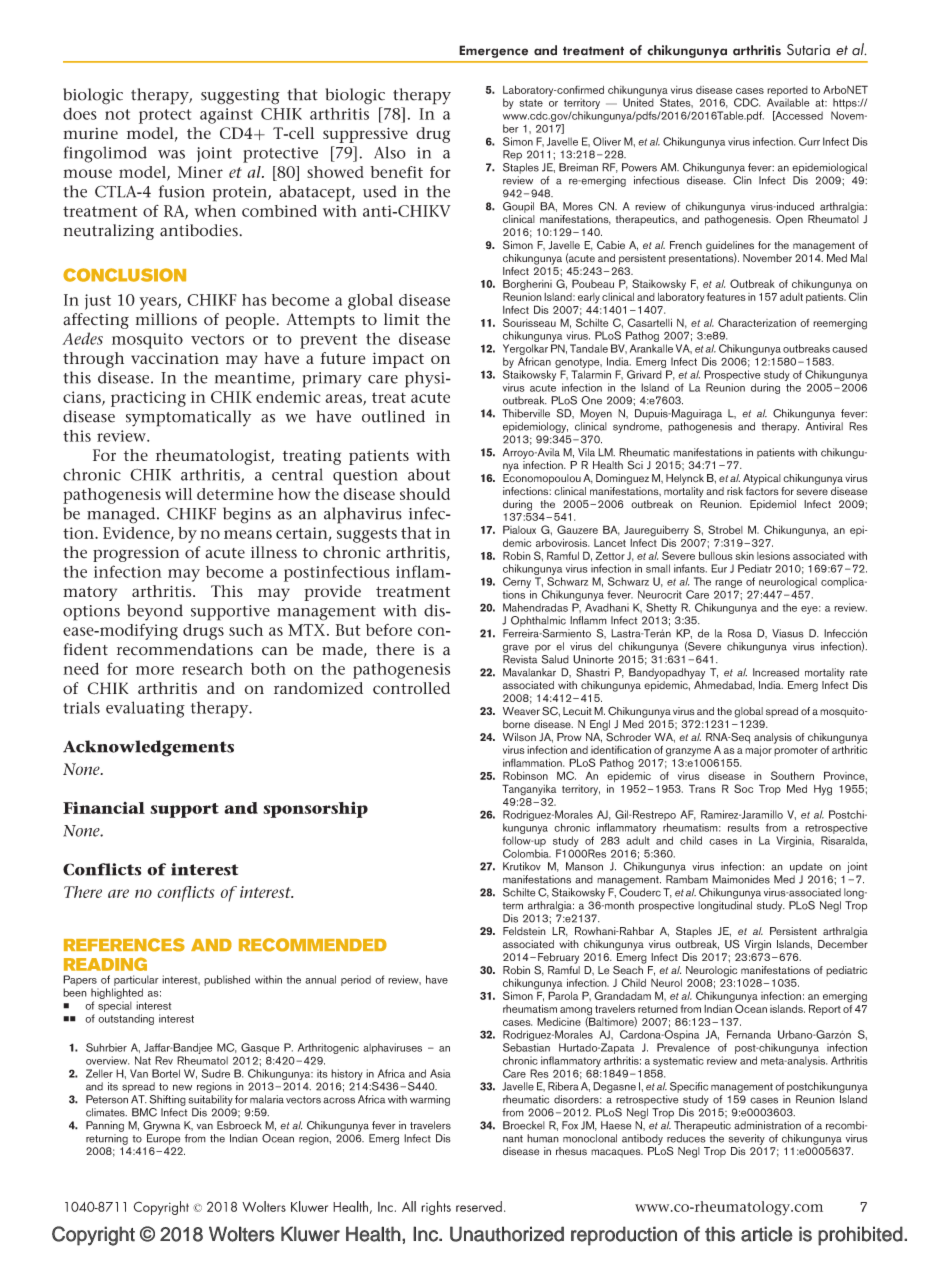 Image resolution: width=952 pixels, height=1270 pixels. What do you see at coordinates (520, 659) in the image?
I see `Revista` at bounding box center [520, 659].
